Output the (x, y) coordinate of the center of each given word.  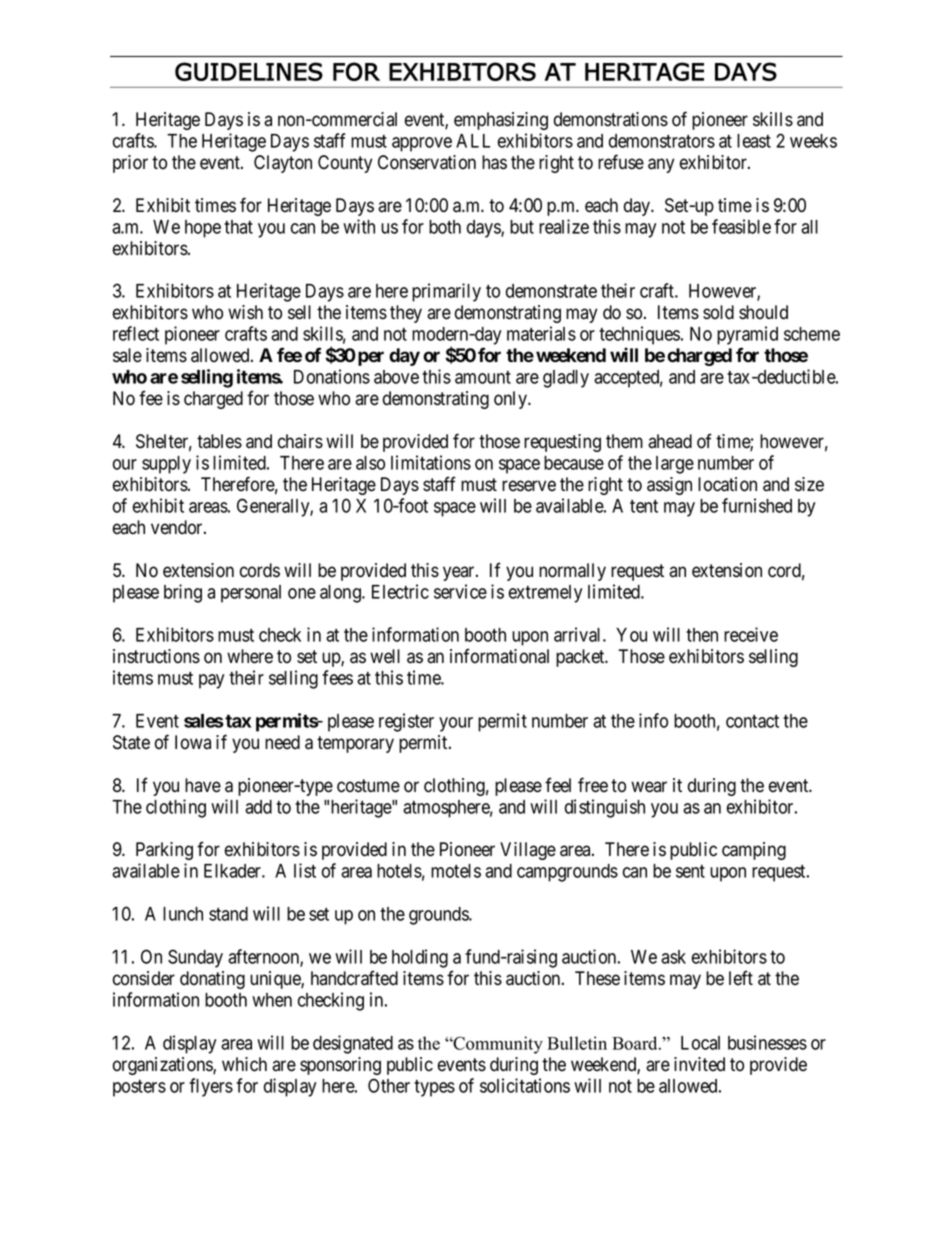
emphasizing (501, 121)
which (244, 1064)
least (754, 141)
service (460, 591)
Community (497, 1045)
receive (751, 634)
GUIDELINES (249, 71)
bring (183, 593)
